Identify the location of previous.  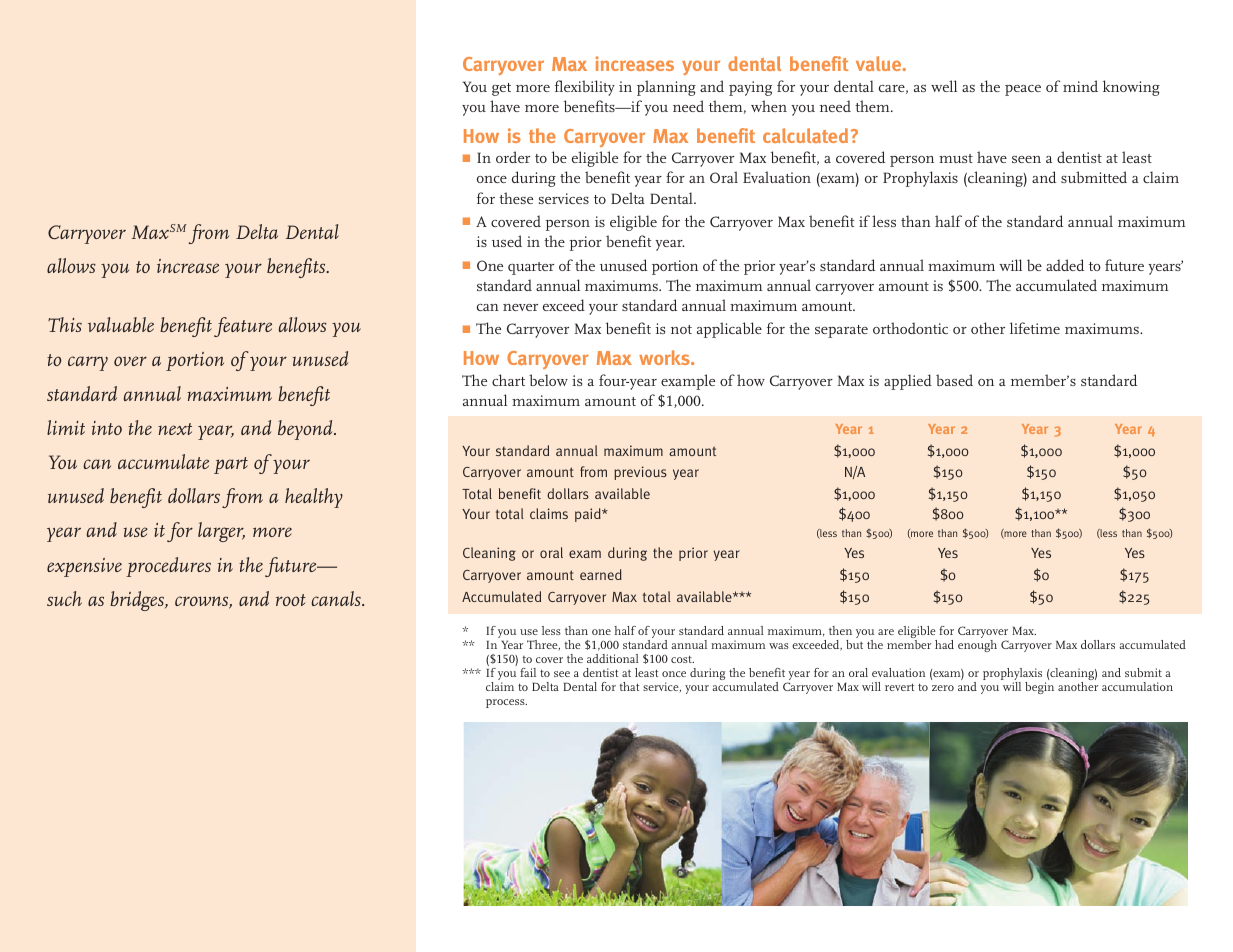
(640, 473).
